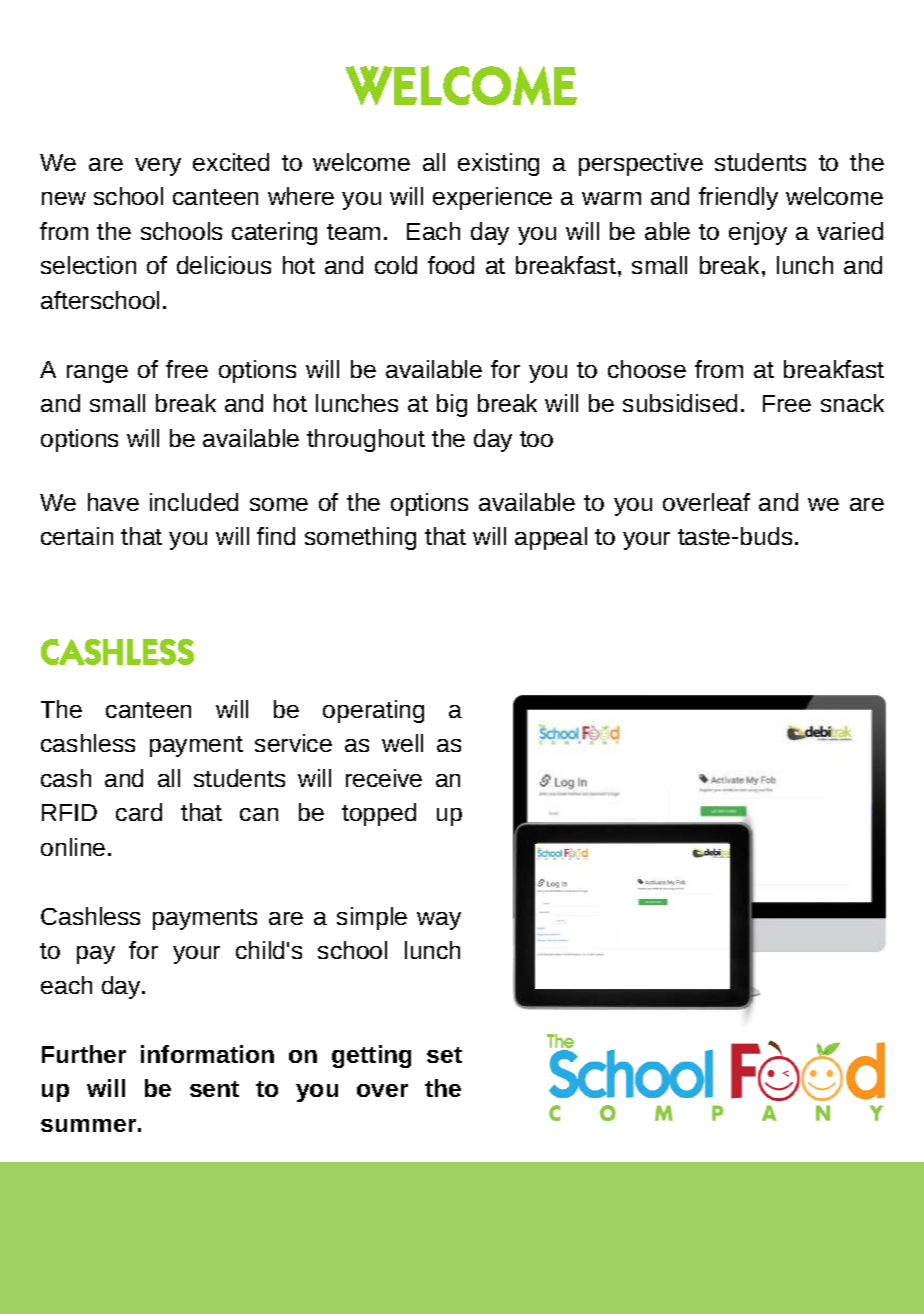  I want to click on certain, so click(77, 536).
